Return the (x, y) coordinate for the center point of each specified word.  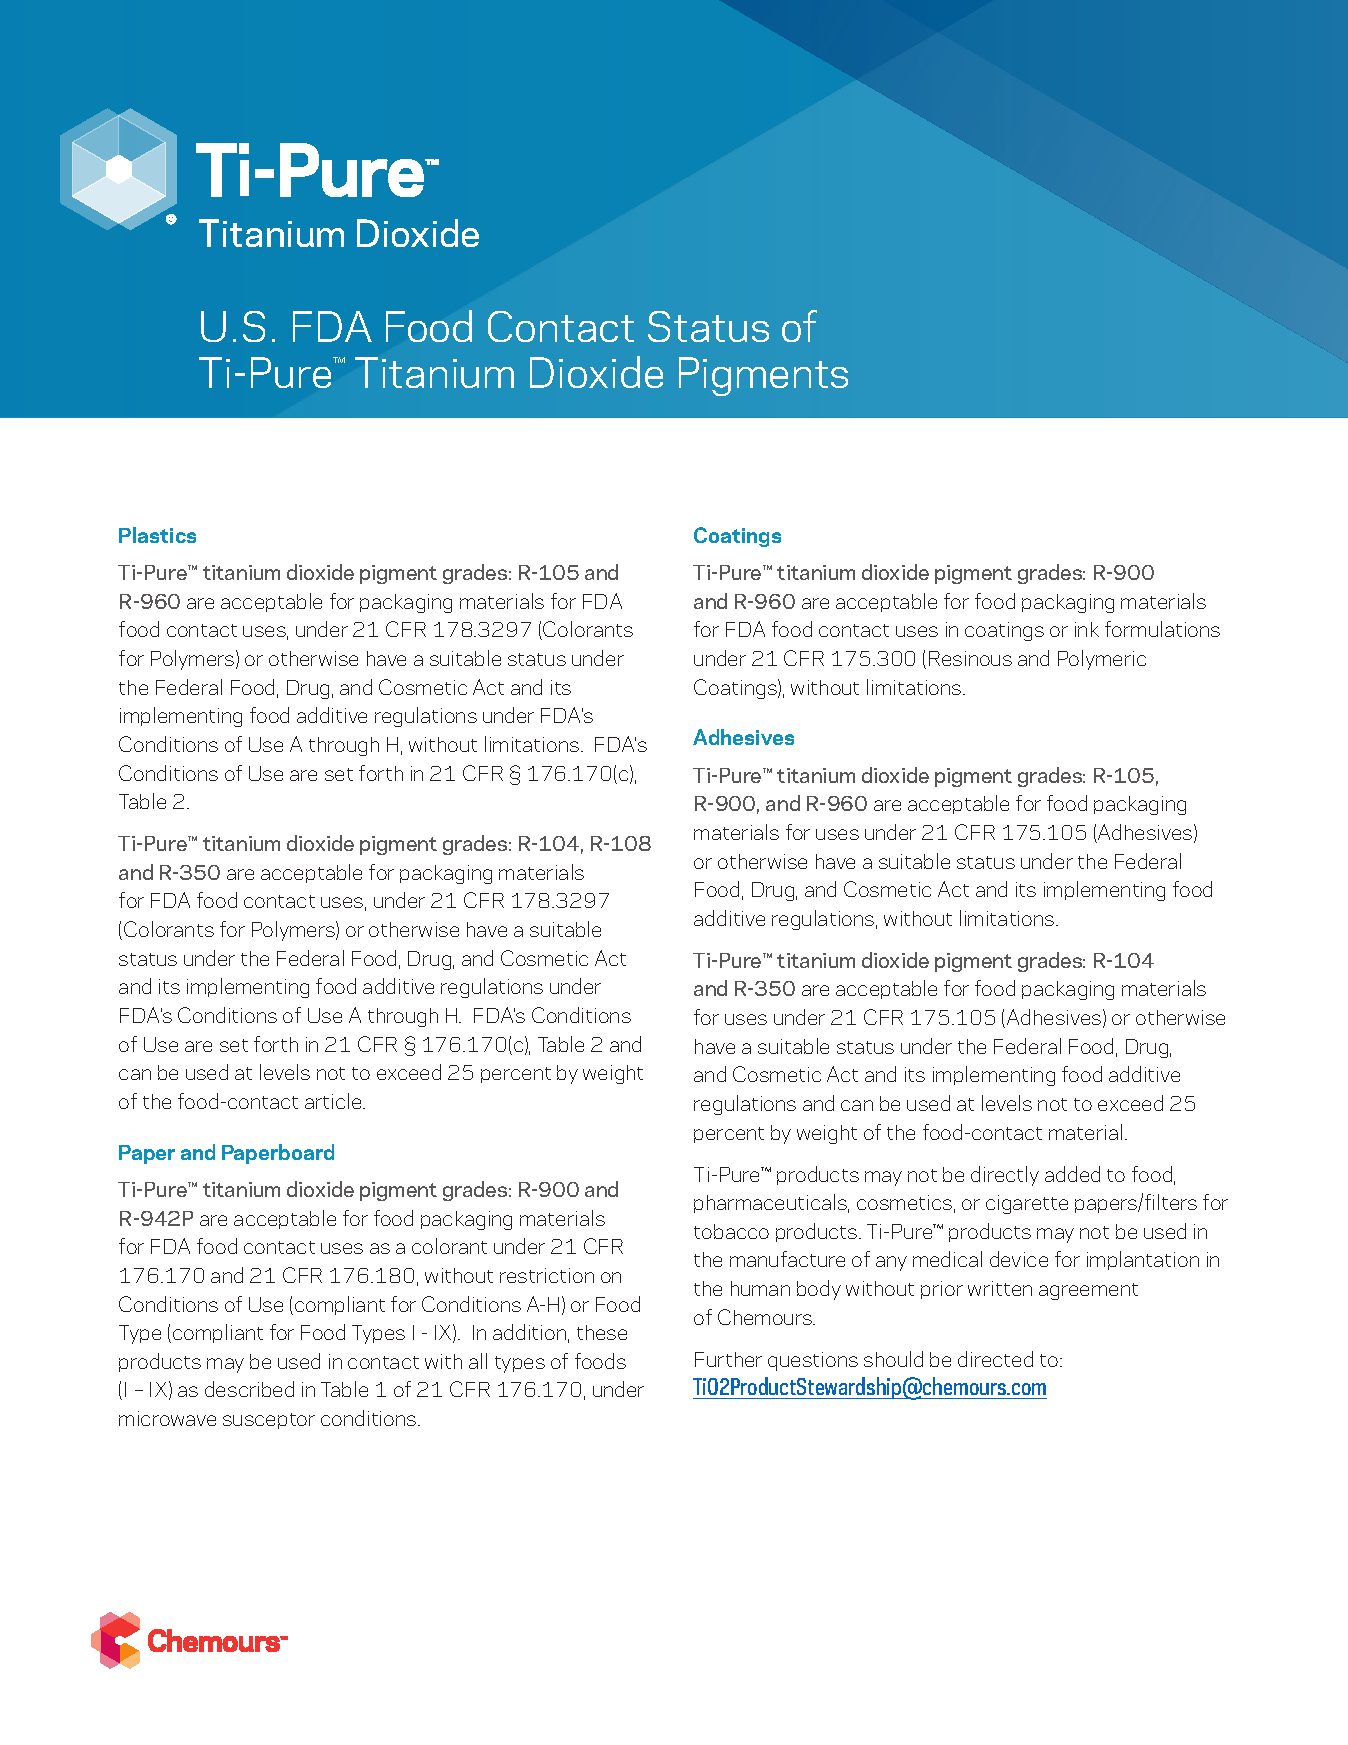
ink (1087, 629)
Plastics (157, 535)
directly (1005, 1176)
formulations (1162, 629)
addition (529, 1332)
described (249, 1389)
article (334, 1101)
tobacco (731, 1231)
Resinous (970, 658)
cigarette (1027, 1204)
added (1072, 1174)
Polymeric (1102, 660)
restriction (547, 1275)
